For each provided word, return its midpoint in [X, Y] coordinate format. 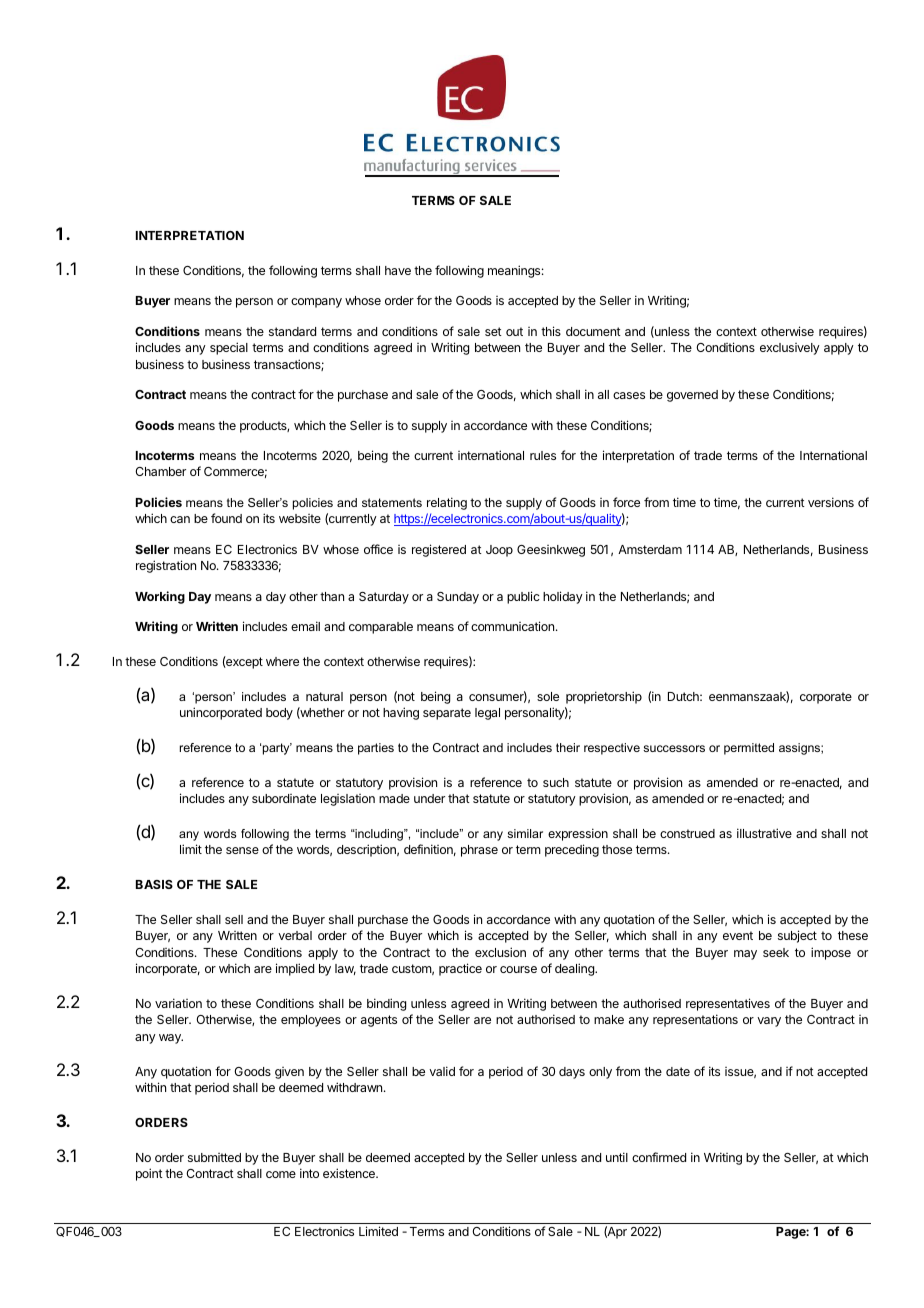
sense [242, 850]
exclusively [790, 349]
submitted [214, 1157]
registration [166, 566]
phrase [479, 851]
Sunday [458, 598]
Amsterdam [650, 549]
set [493, 331]
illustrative [764, 833]
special [229, 348]
